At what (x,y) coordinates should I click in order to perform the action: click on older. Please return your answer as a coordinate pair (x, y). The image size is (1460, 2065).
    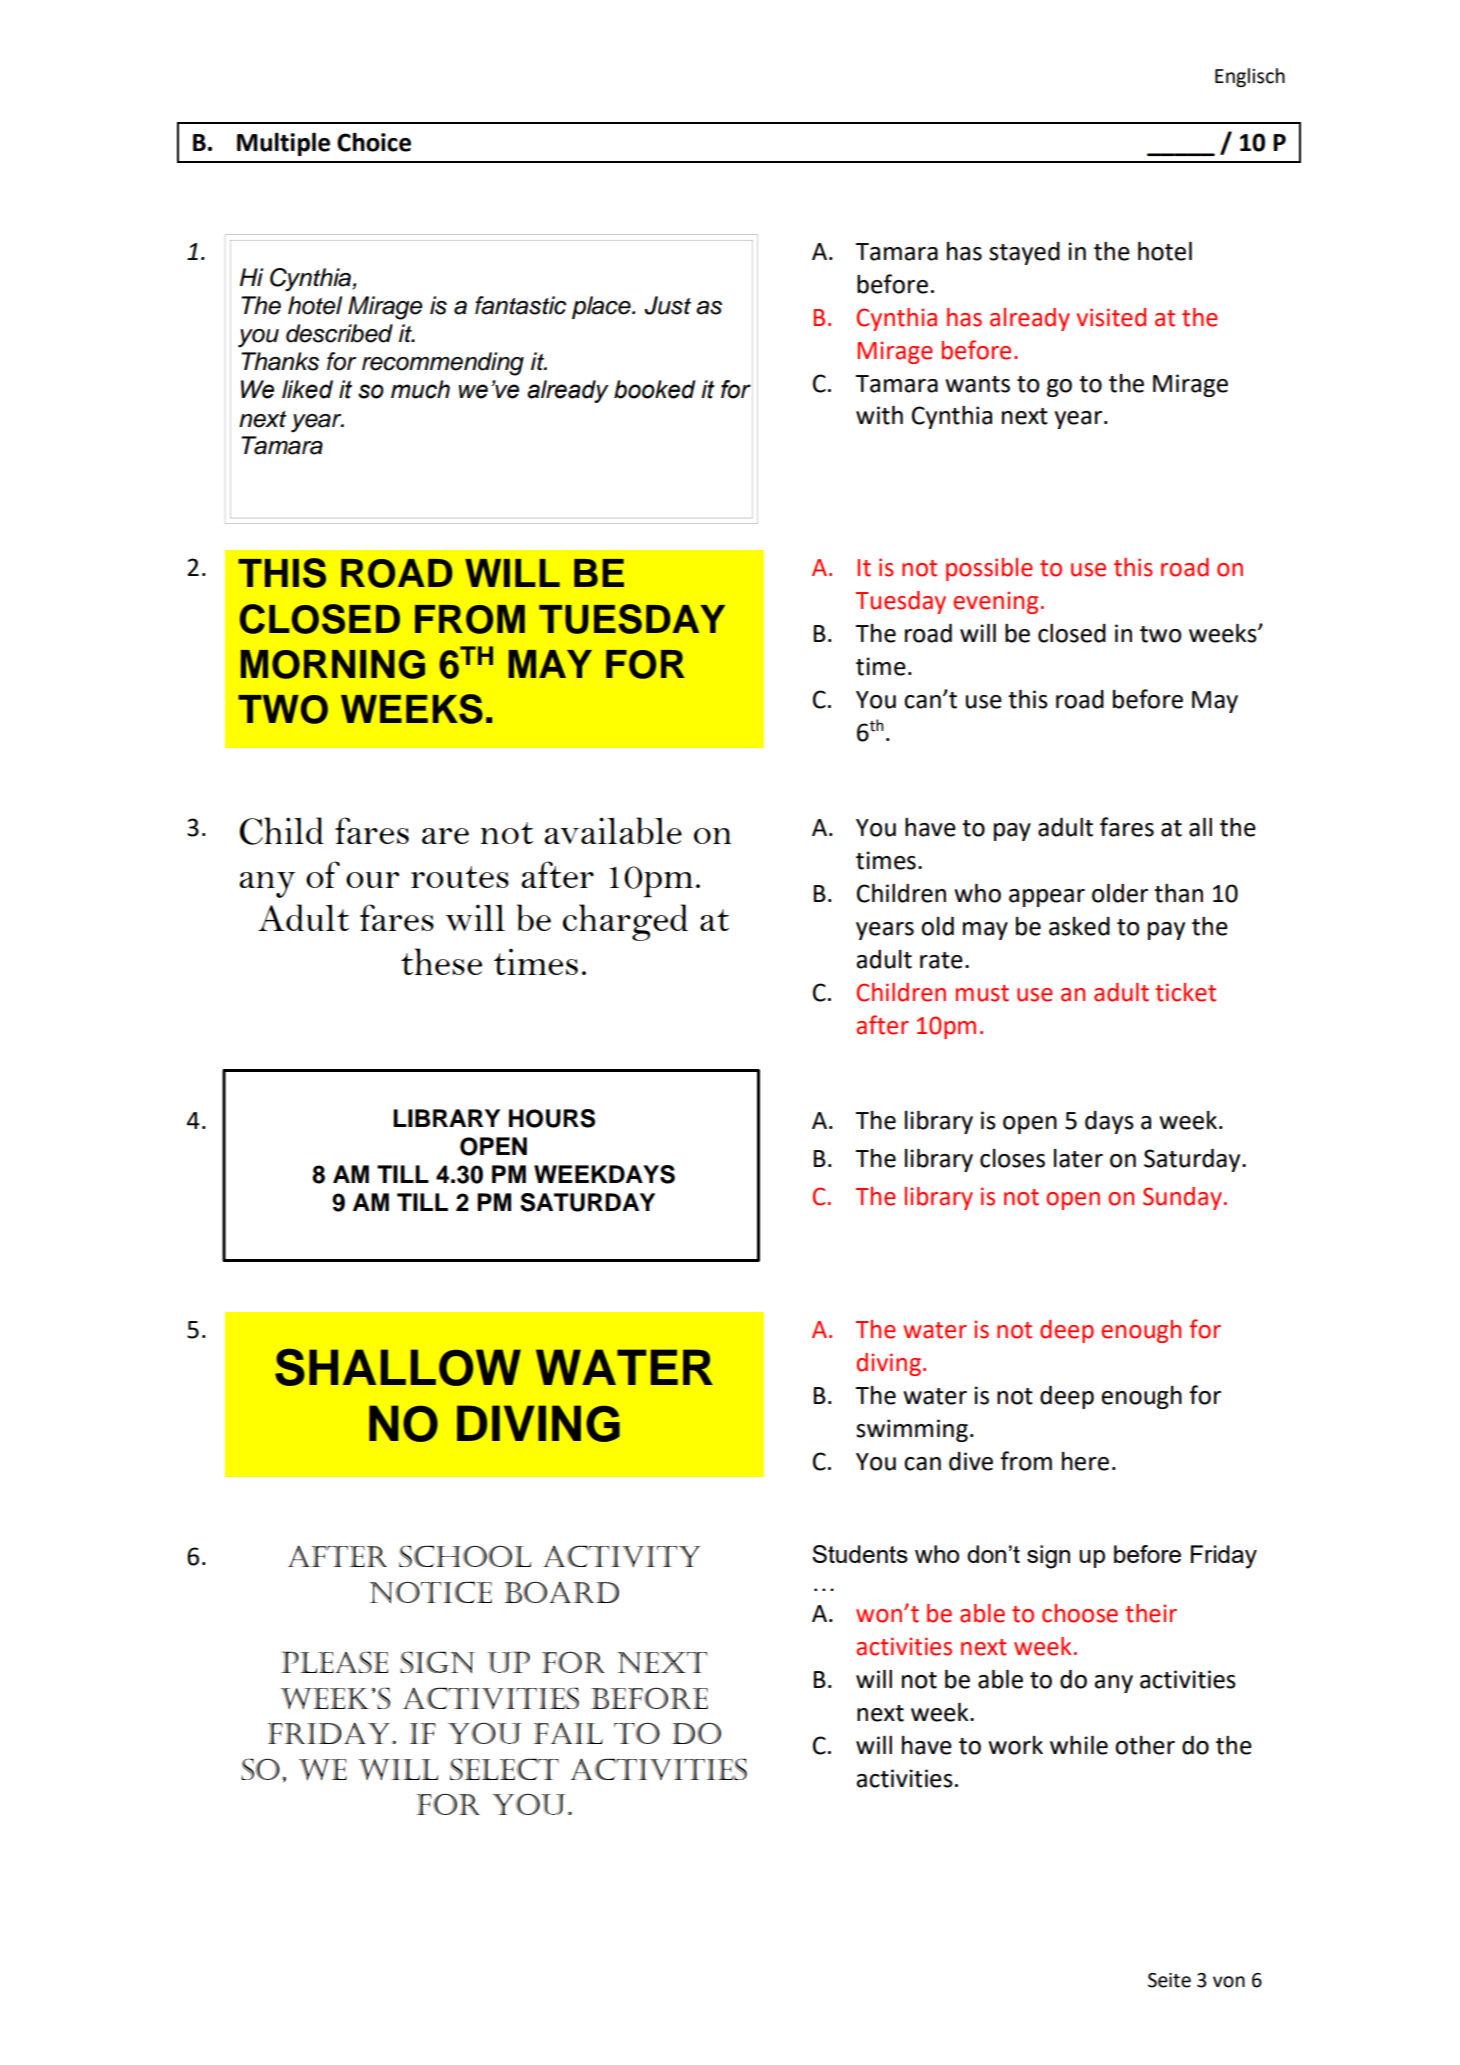
    Looking at the image, I should click on (1120, 893).
